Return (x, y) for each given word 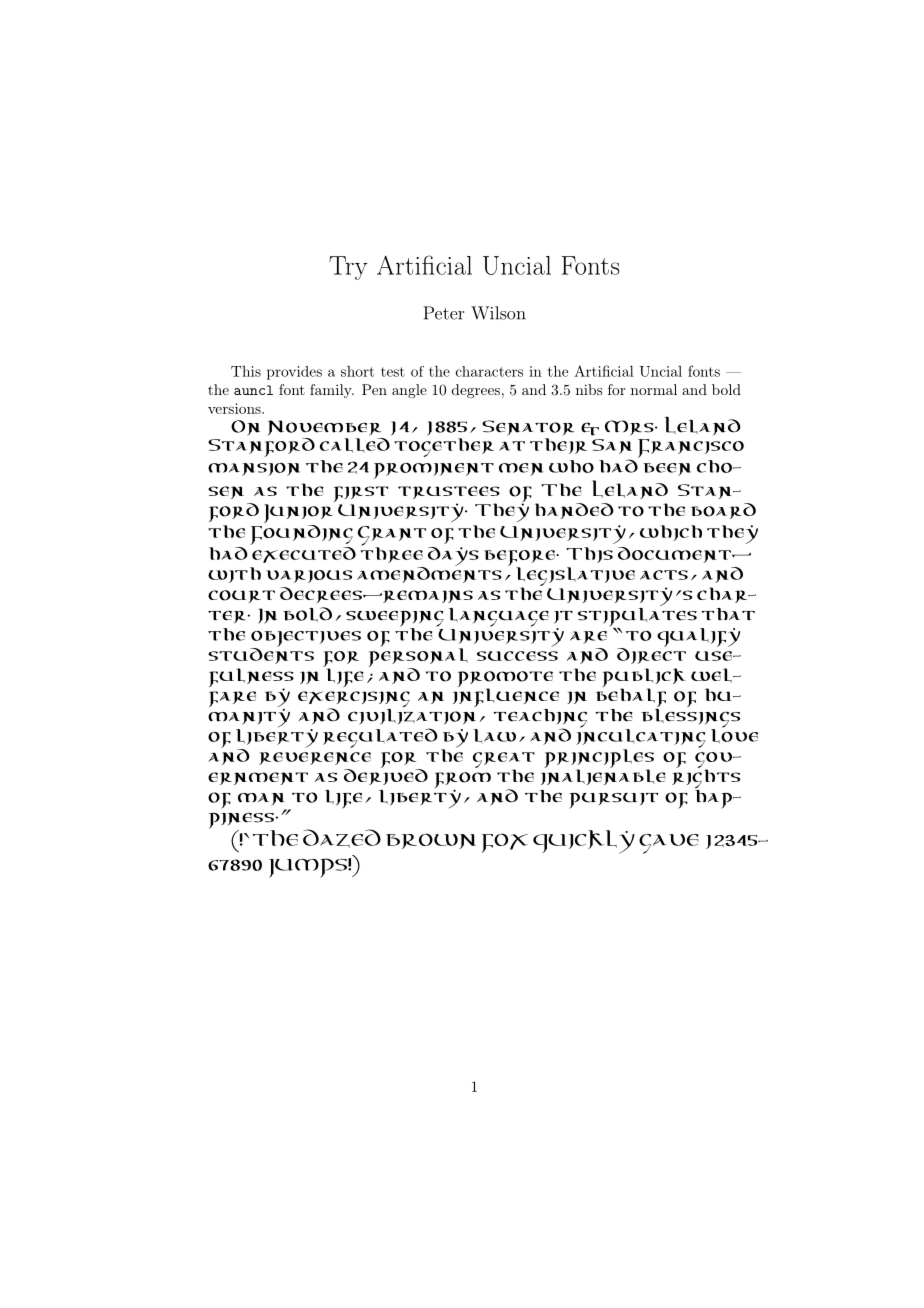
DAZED (342, 838)
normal (654, 389)
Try (348, 268)
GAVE (669, 844)
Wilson (498, 313)
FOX (504, 843)
